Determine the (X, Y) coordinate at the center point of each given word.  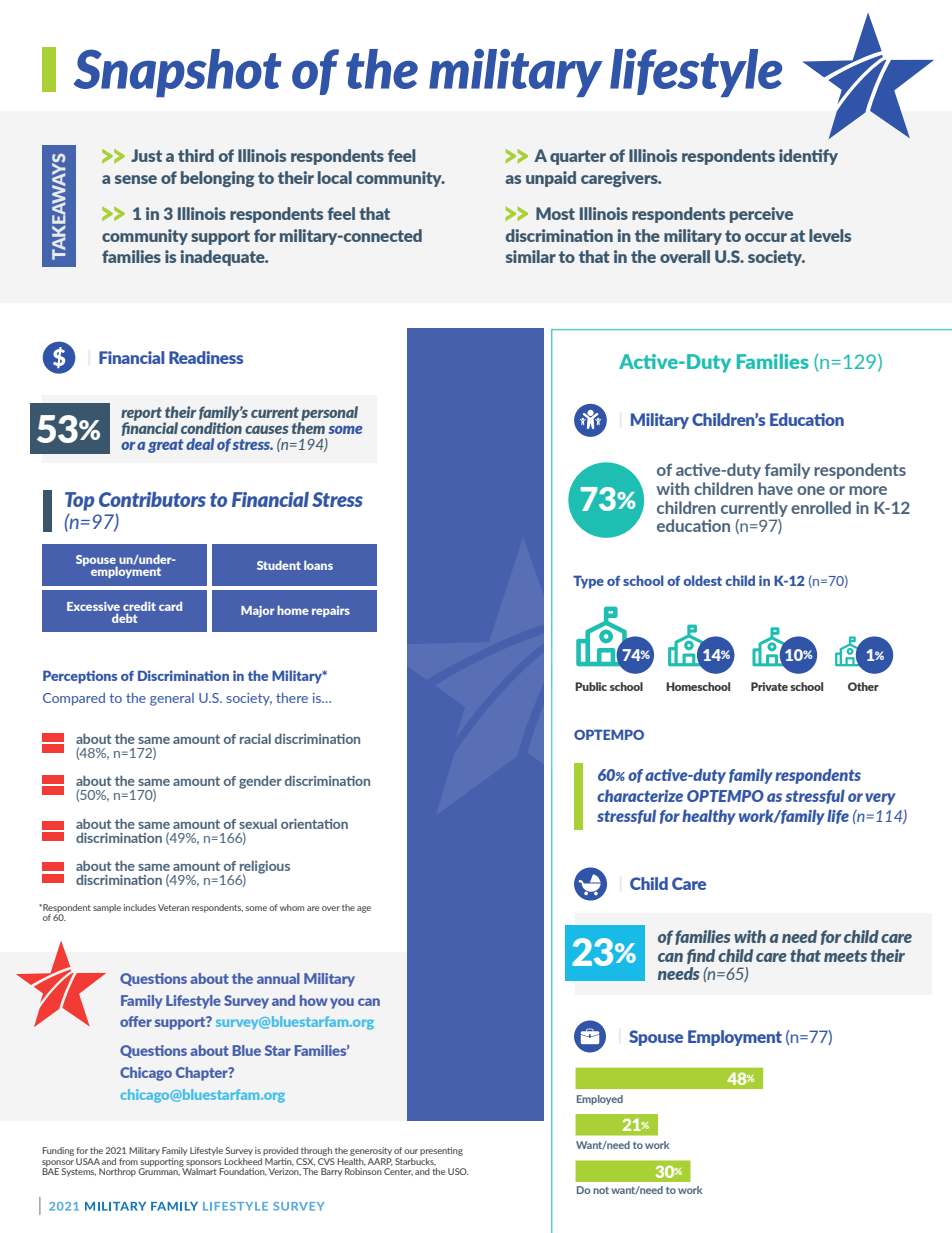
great (166, 446)
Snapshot (178, 73)
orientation (314, 824)
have (775, 488)
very (880, 799)
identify (808, 157)
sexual (258, 823)
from (128, 1161)
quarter (578, 157)
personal (329, 415)
